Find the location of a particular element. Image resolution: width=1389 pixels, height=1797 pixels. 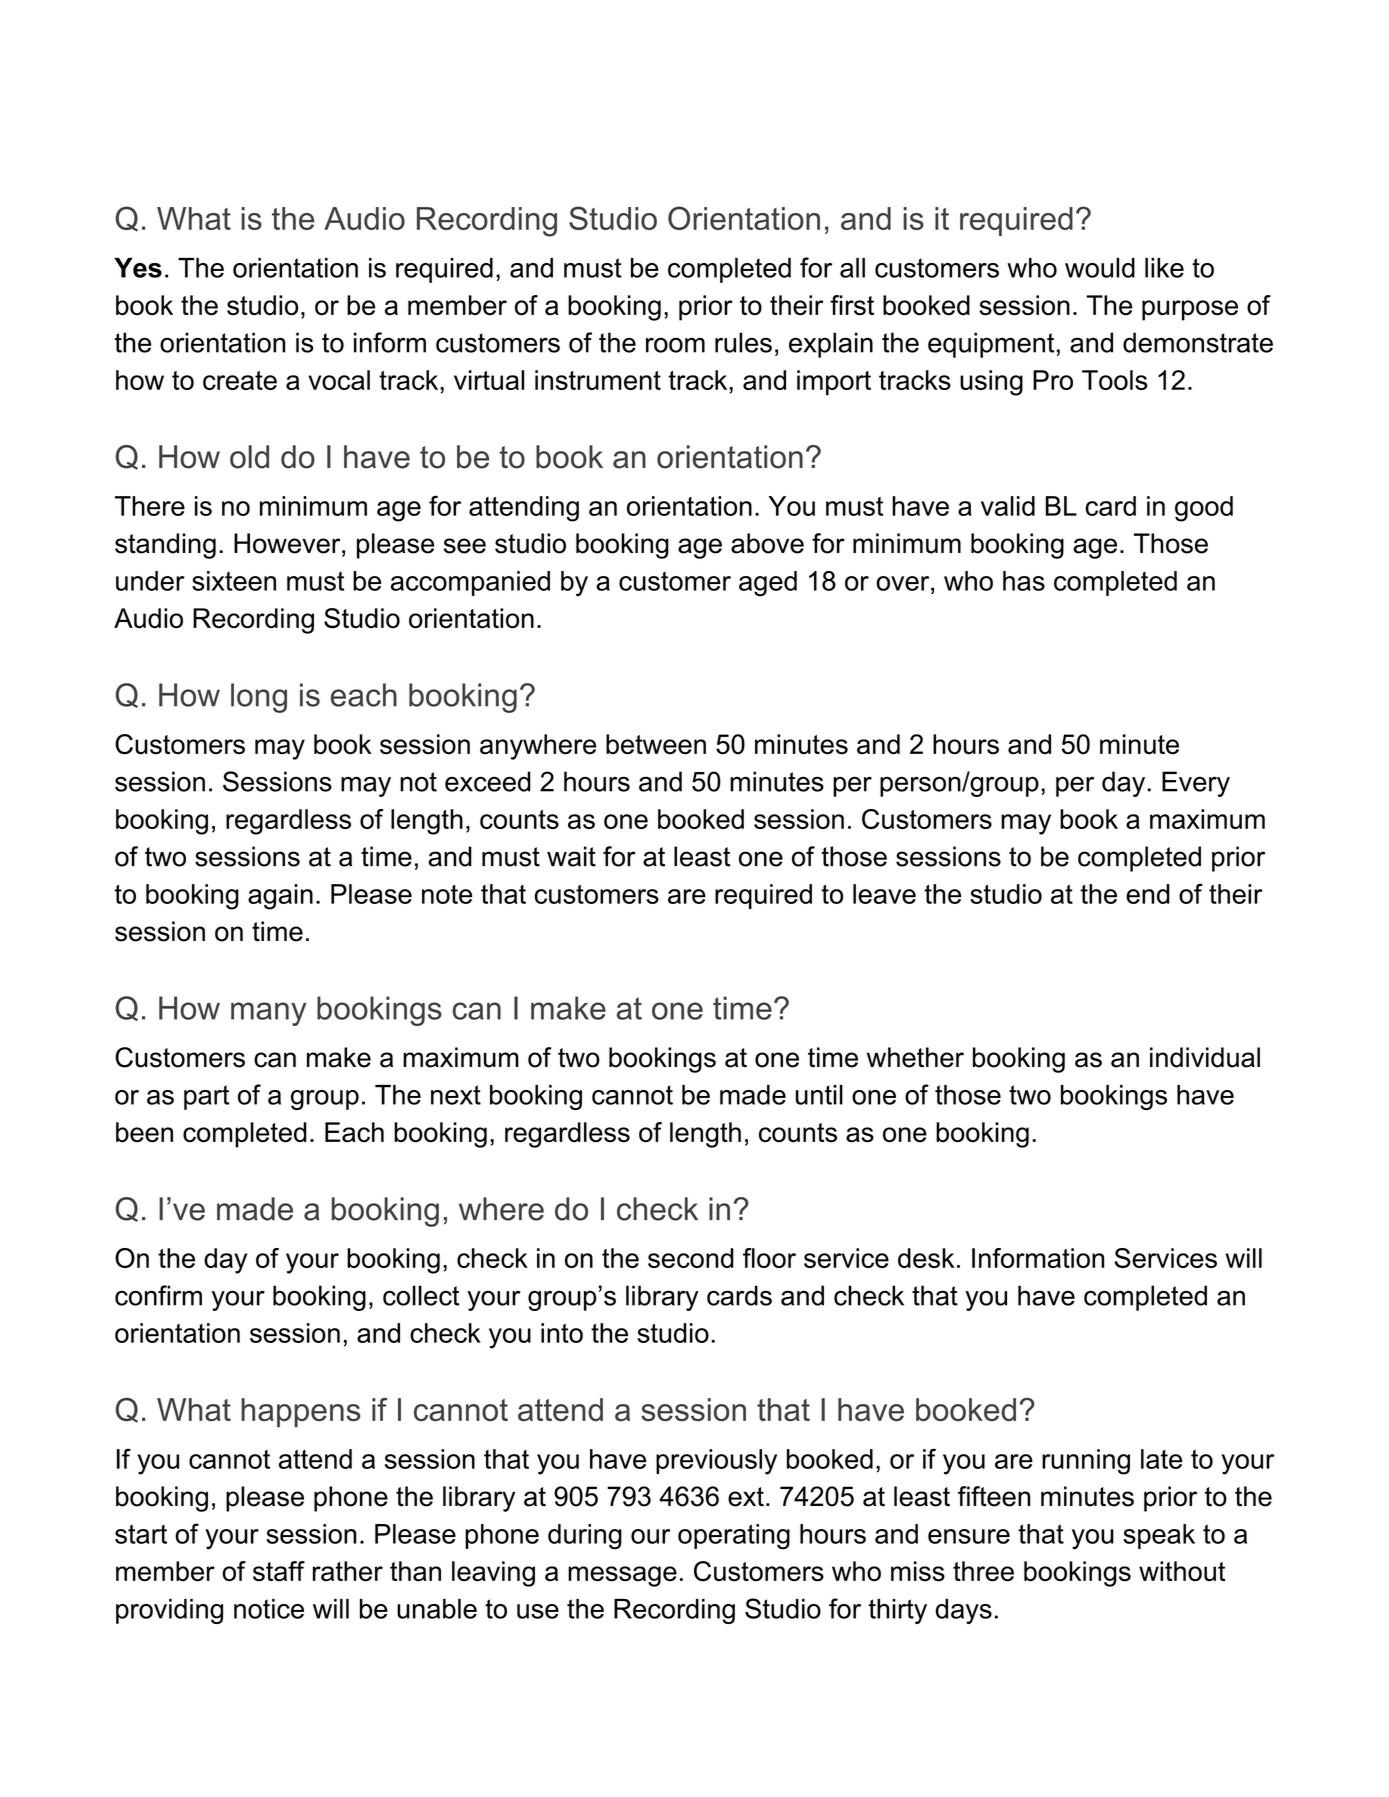

leave is located at coordinates (884, 894).
